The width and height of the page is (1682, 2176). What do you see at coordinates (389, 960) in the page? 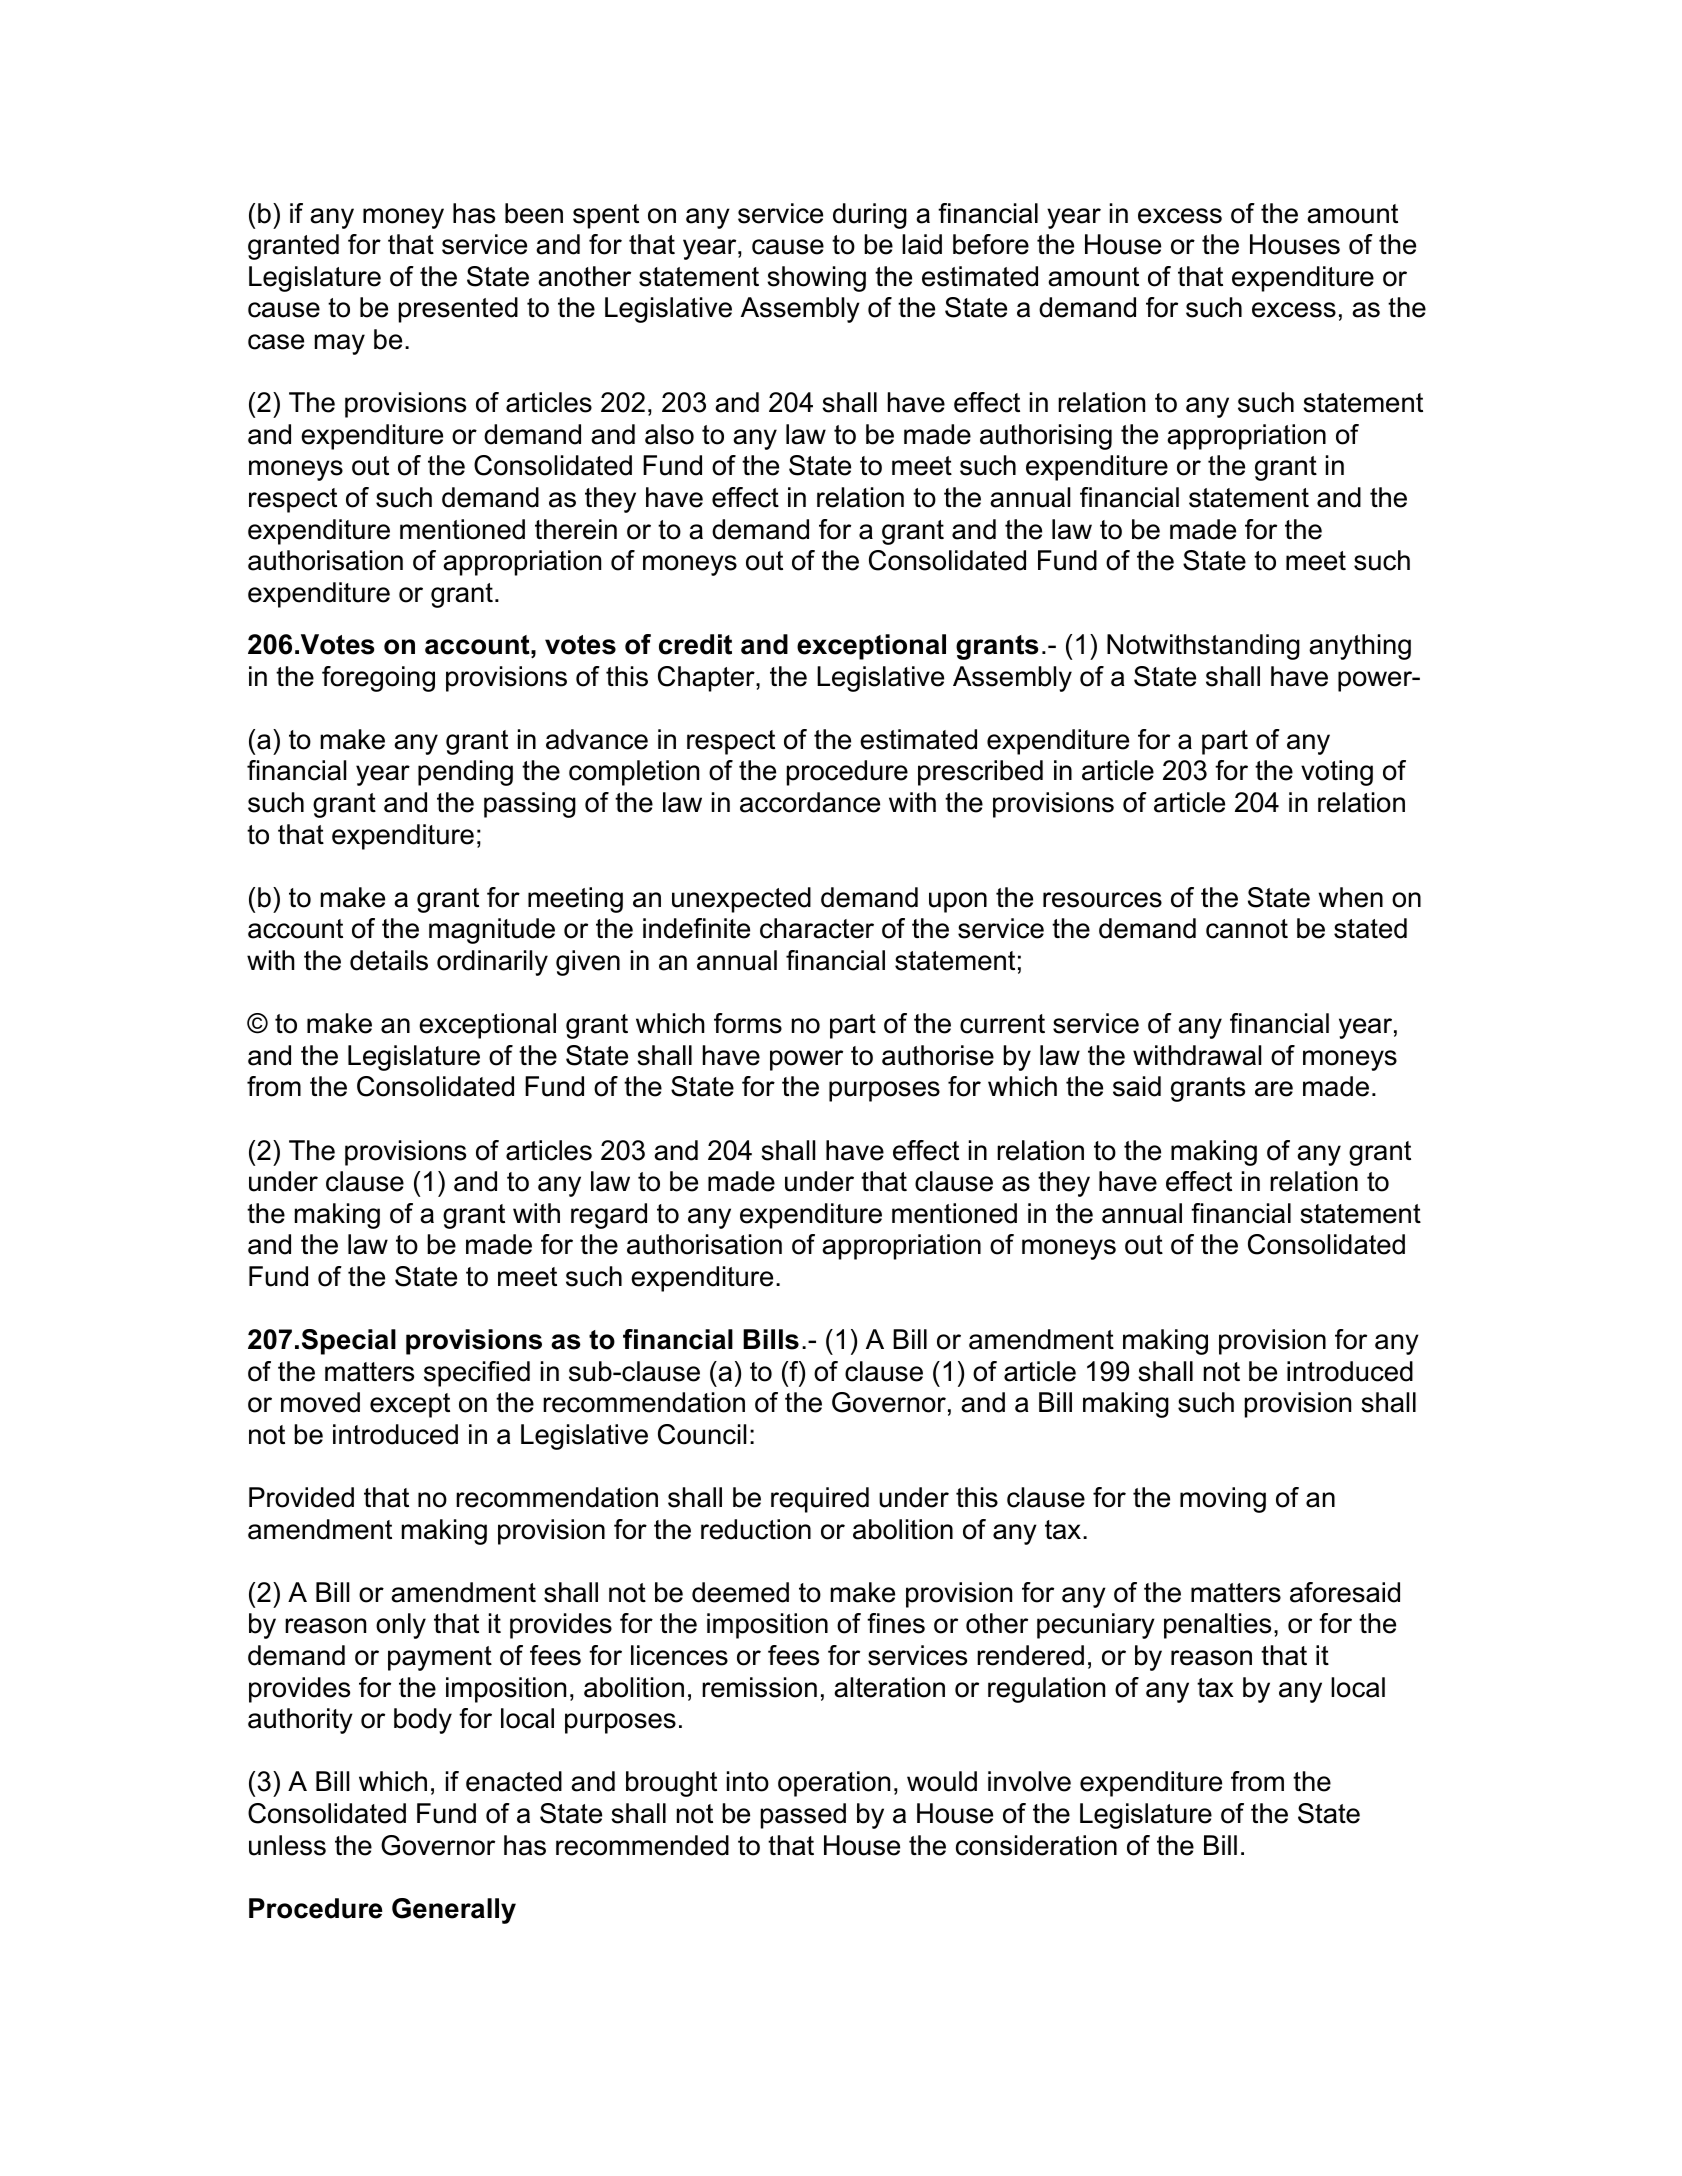
I see `details` at bounding box center [389, 960].
